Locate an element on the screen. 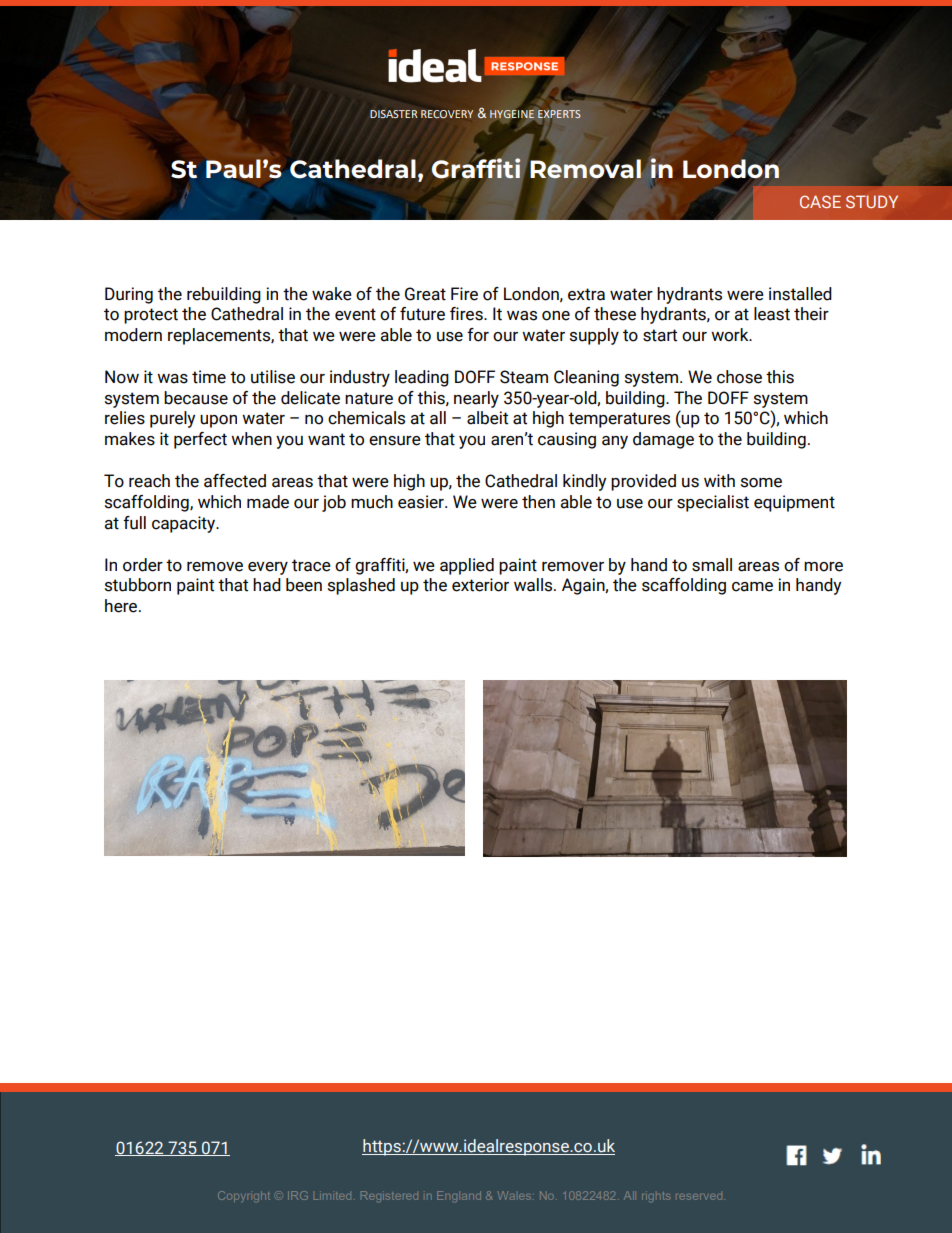 Image resolution: width=952 pixels, height=1233 pixels. Wales is located at coordinates (514, 1195).
